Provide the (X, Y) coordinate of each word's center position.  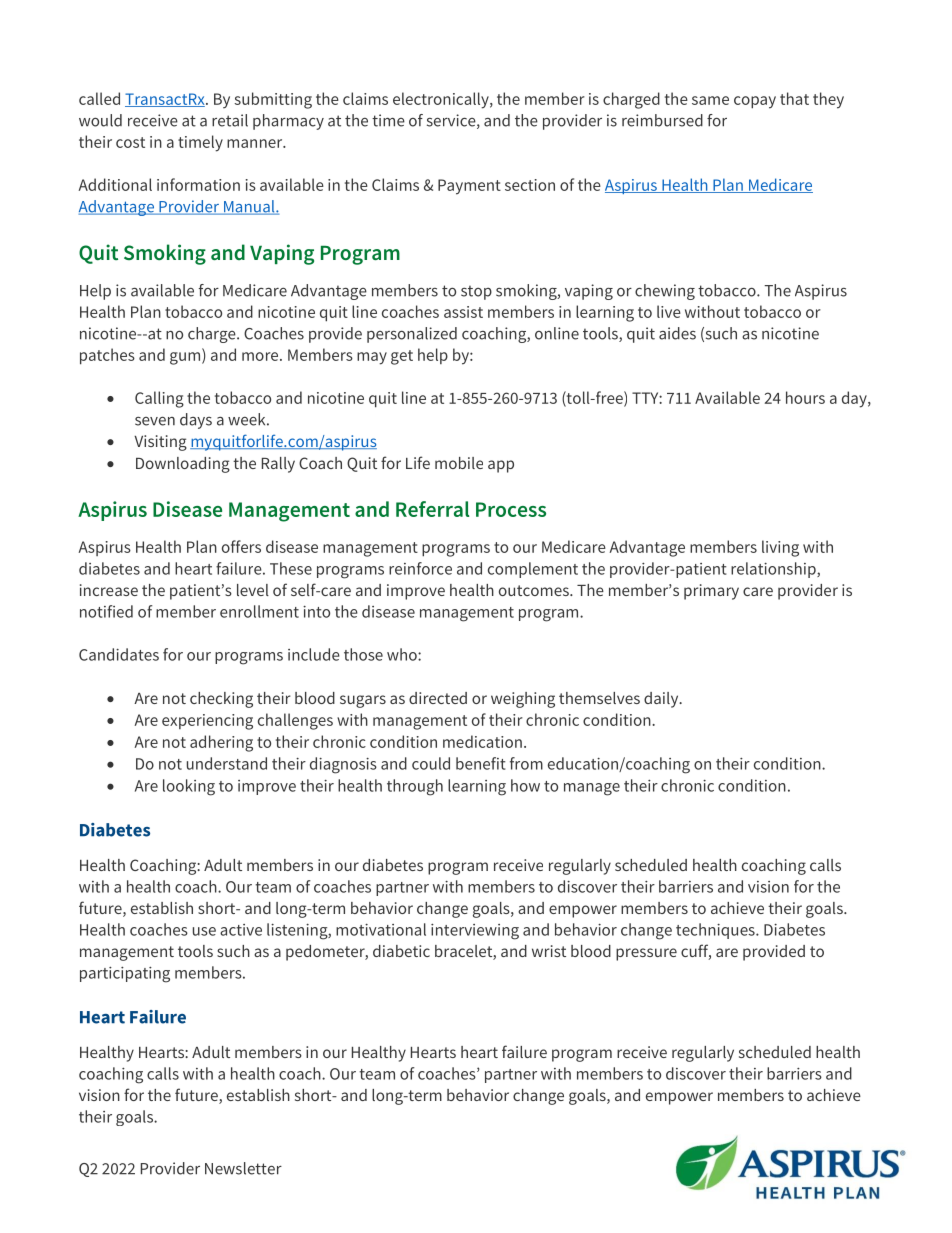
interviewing (475, 932)
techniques (716, 931)
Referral (432, 509)
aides (677, 333)
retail (230, 120)
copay (755, 102)
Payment (469, 187)
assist (463, 312)
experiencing (207, 722)
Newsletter (243, 1168)
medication (482, 741)
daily (662, 700)
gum (186, 358)
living (780, 548)
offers (241, 546)
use (204, 931)
